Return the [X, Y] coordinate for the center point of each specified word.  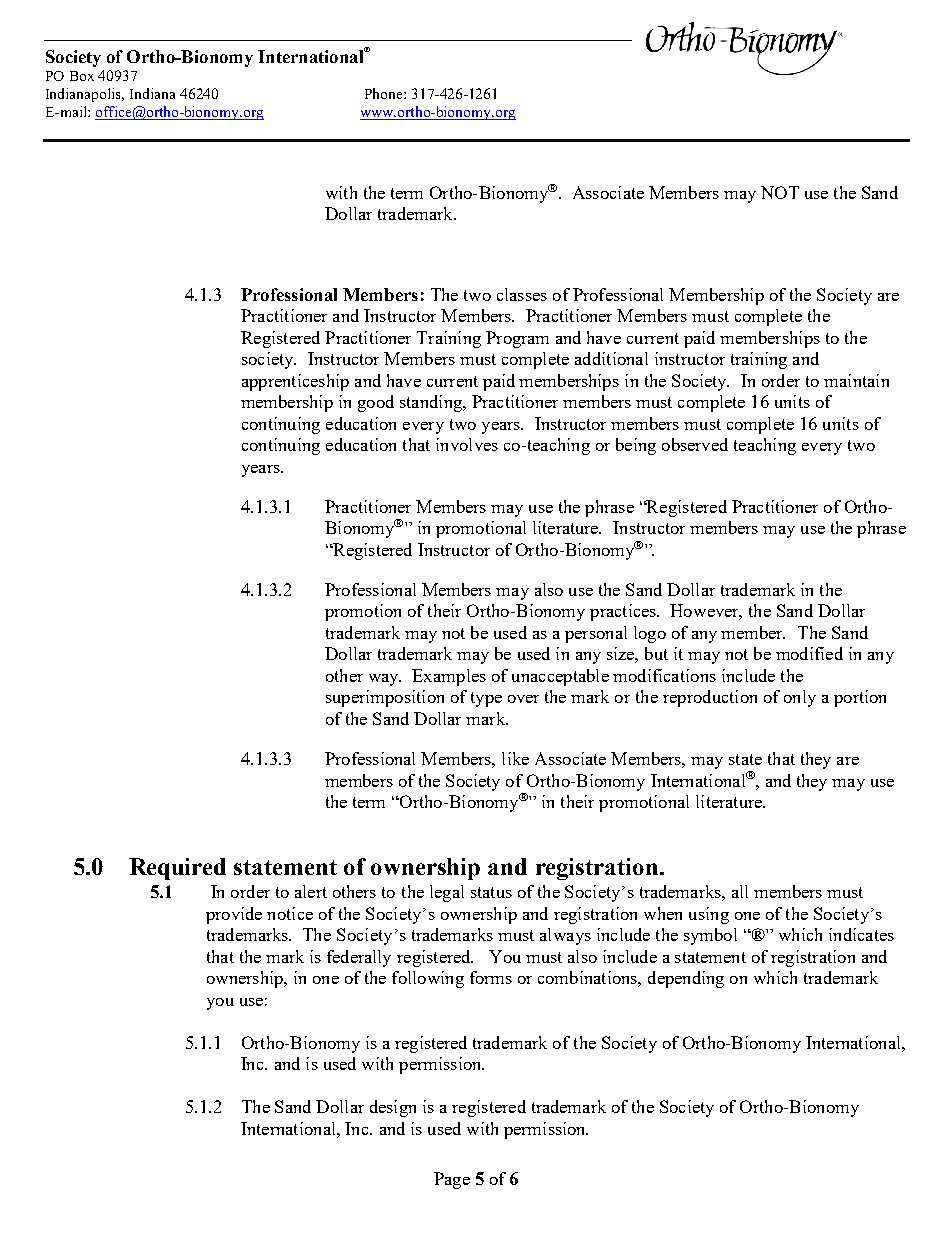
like [515, 758]
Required [177, 869]
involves [467, 444]
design [393, 1108]
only [800, 698]
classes [522, 294]
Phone [385, 93]
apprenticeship [295, 382]
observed [695, 444]
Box [82, 76]
